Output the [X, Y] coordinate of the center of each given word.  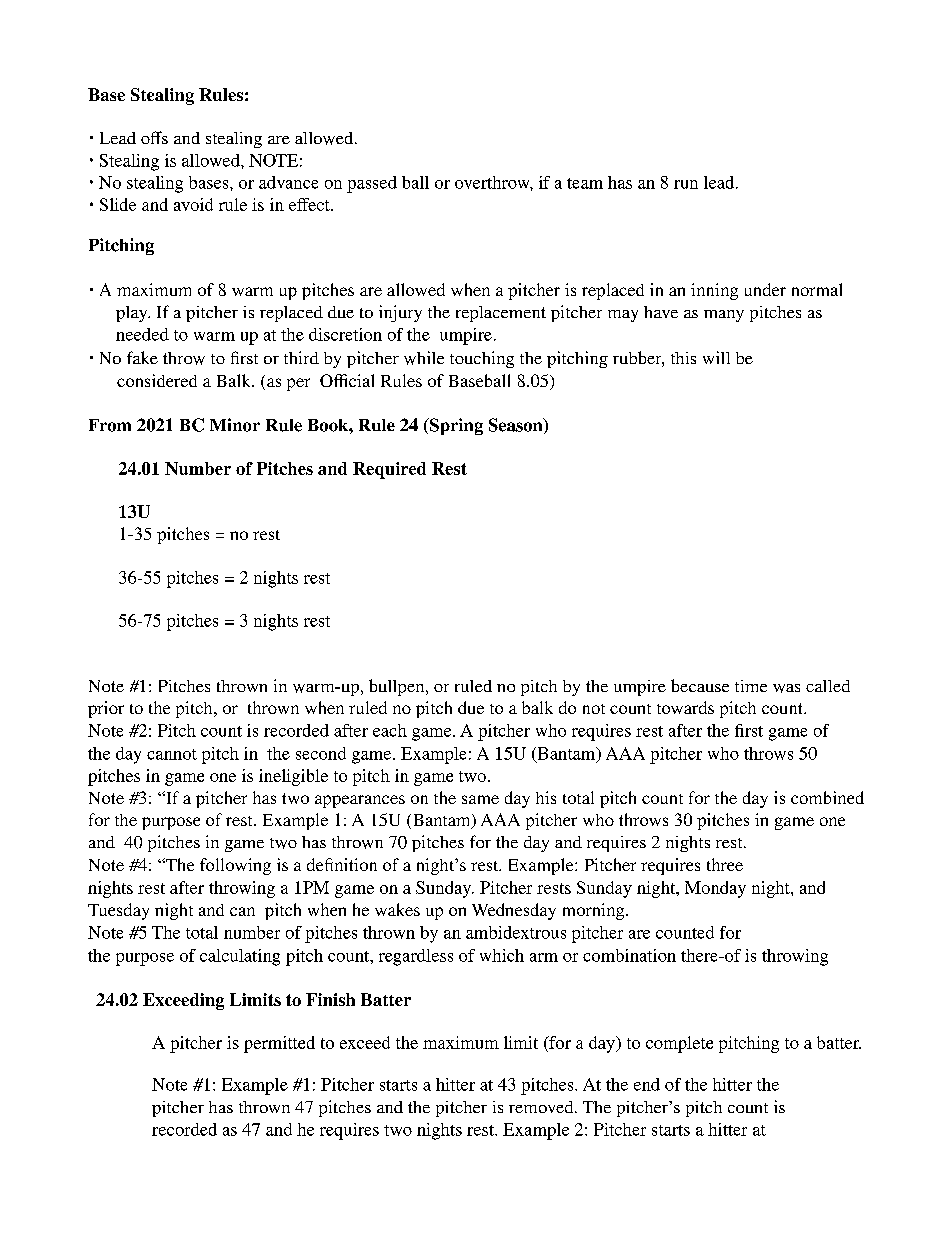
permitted [279, 1044]
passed [372, 184]
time [751, 686]
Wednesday [514, 911]
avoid [193, 204]
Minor [235, 425]
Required [389, 470]
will [716, 357]
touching [482, 359]
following [235, 866]
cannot [172, 754]
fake [142, 357]
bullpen [398, 687]
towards [685, 707]
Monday [715, 889]
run [686, 184]
